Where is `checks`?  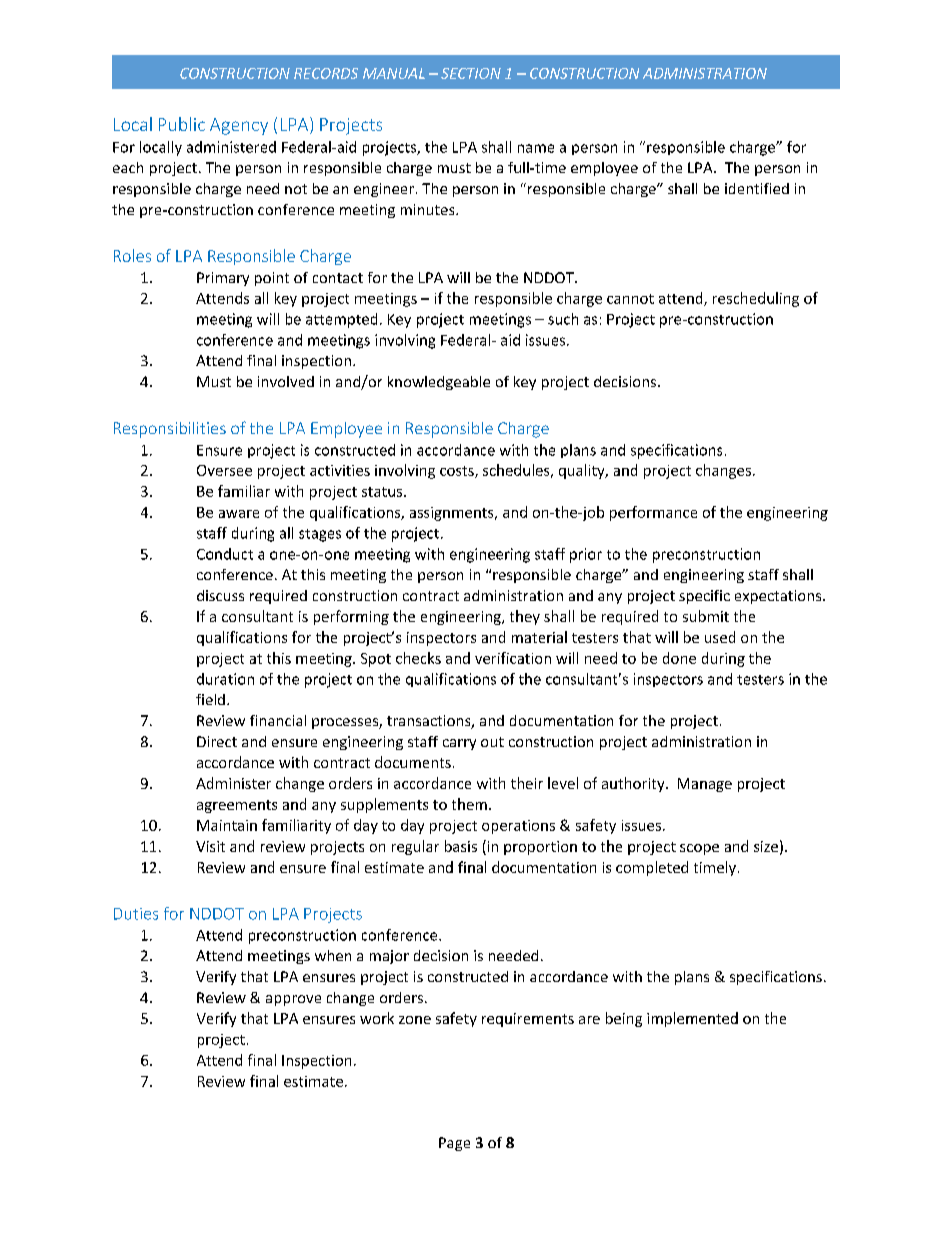 checks is located at coordinates (418, 658).
